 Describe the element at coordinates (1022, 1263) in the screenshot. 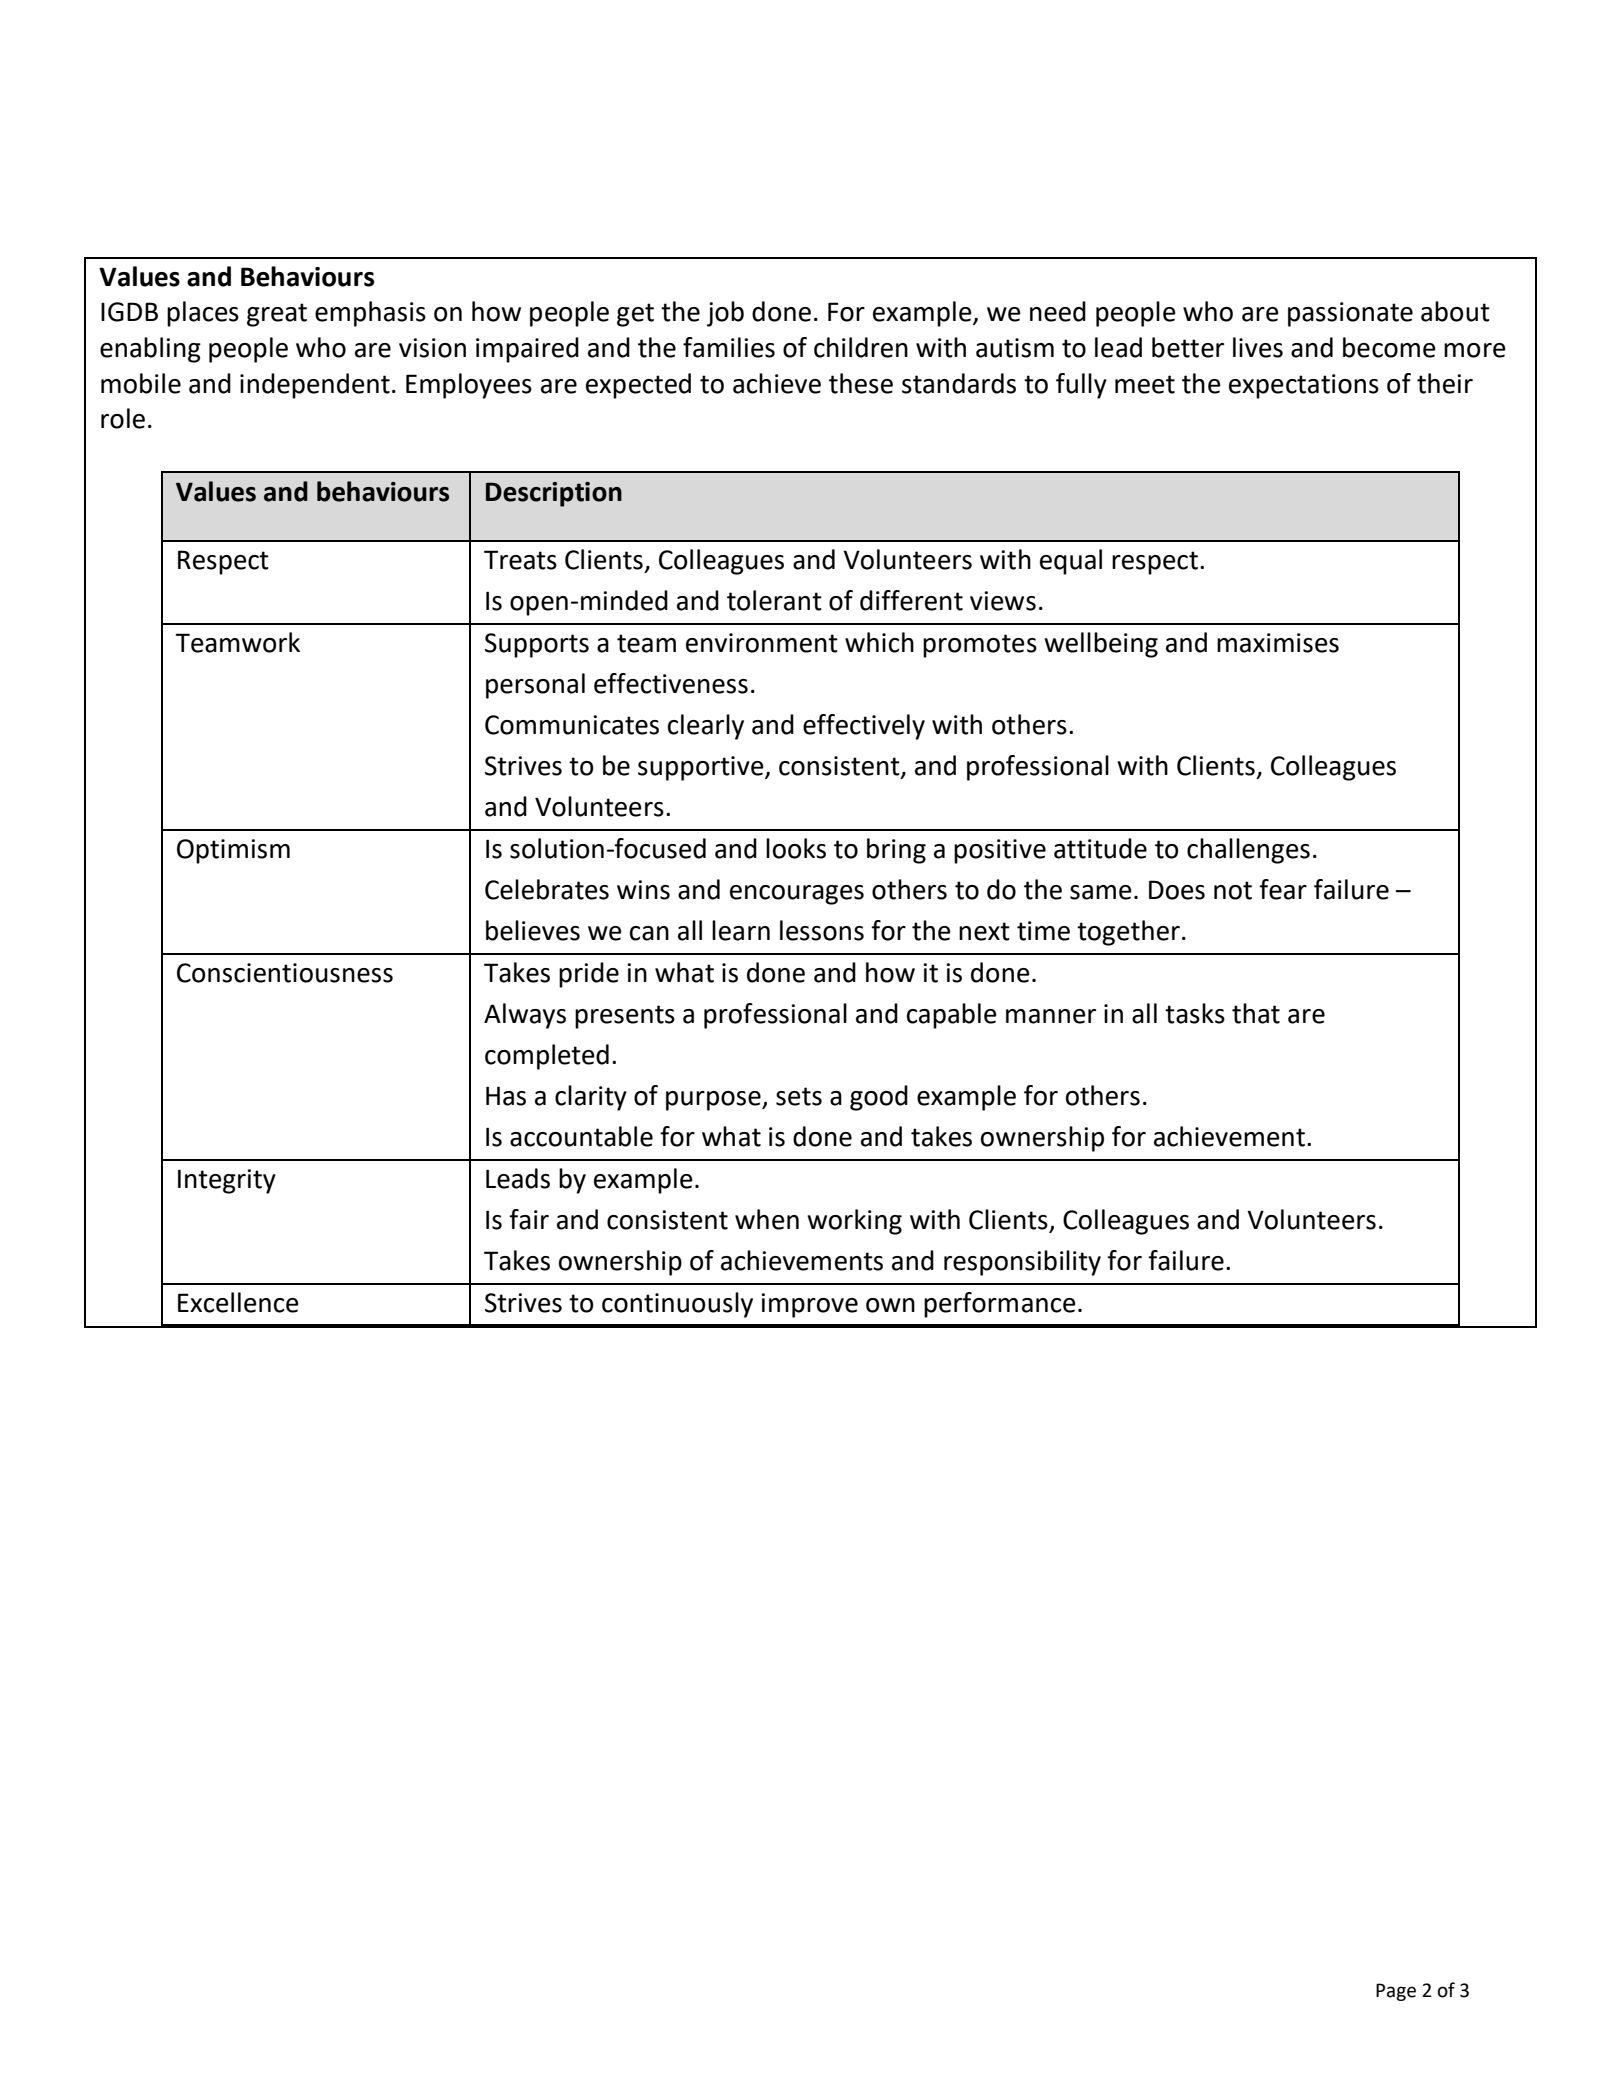

I see `responsibility` at that location.
